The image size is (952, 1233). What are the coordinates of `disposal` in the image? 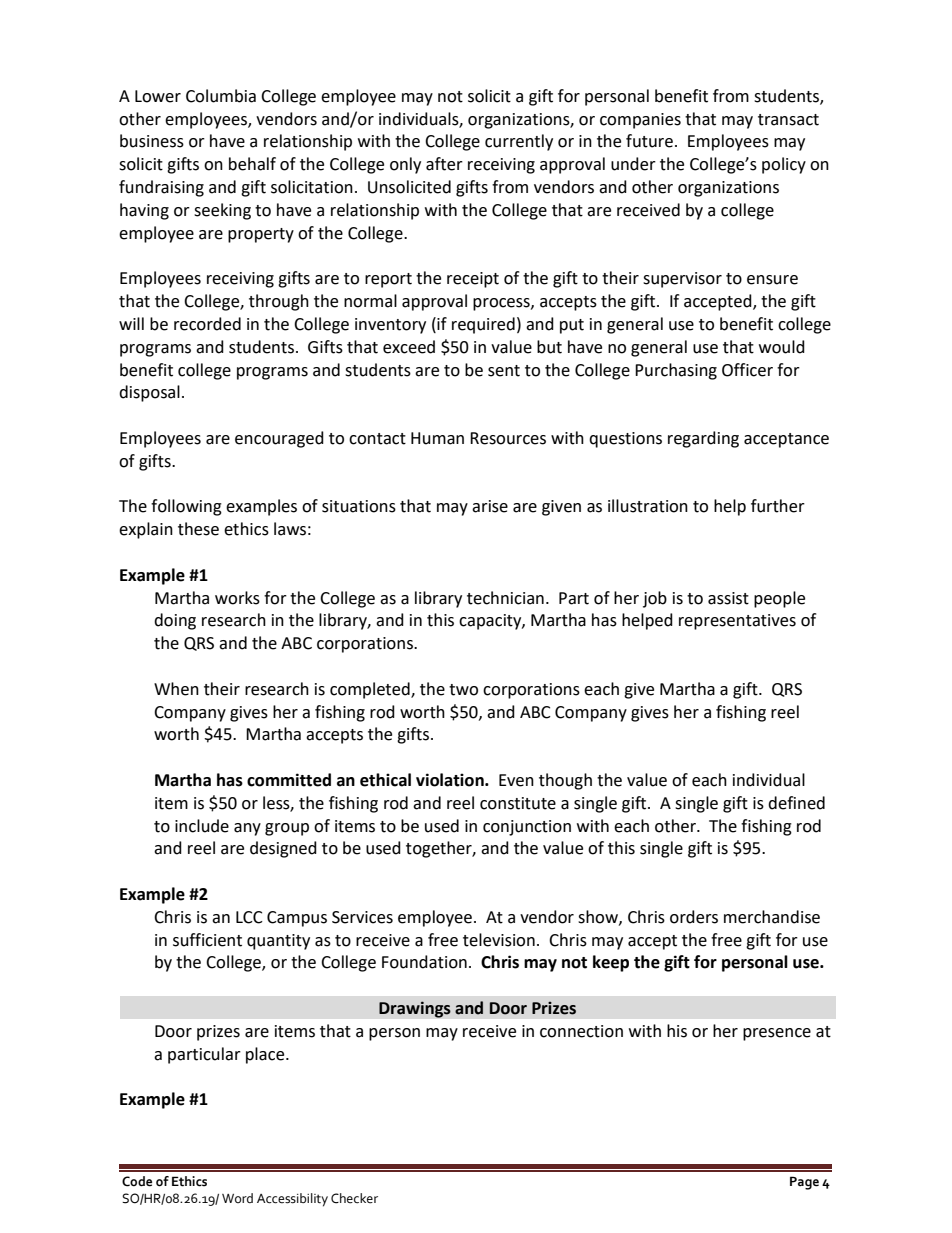 It's located at (149, 393).
